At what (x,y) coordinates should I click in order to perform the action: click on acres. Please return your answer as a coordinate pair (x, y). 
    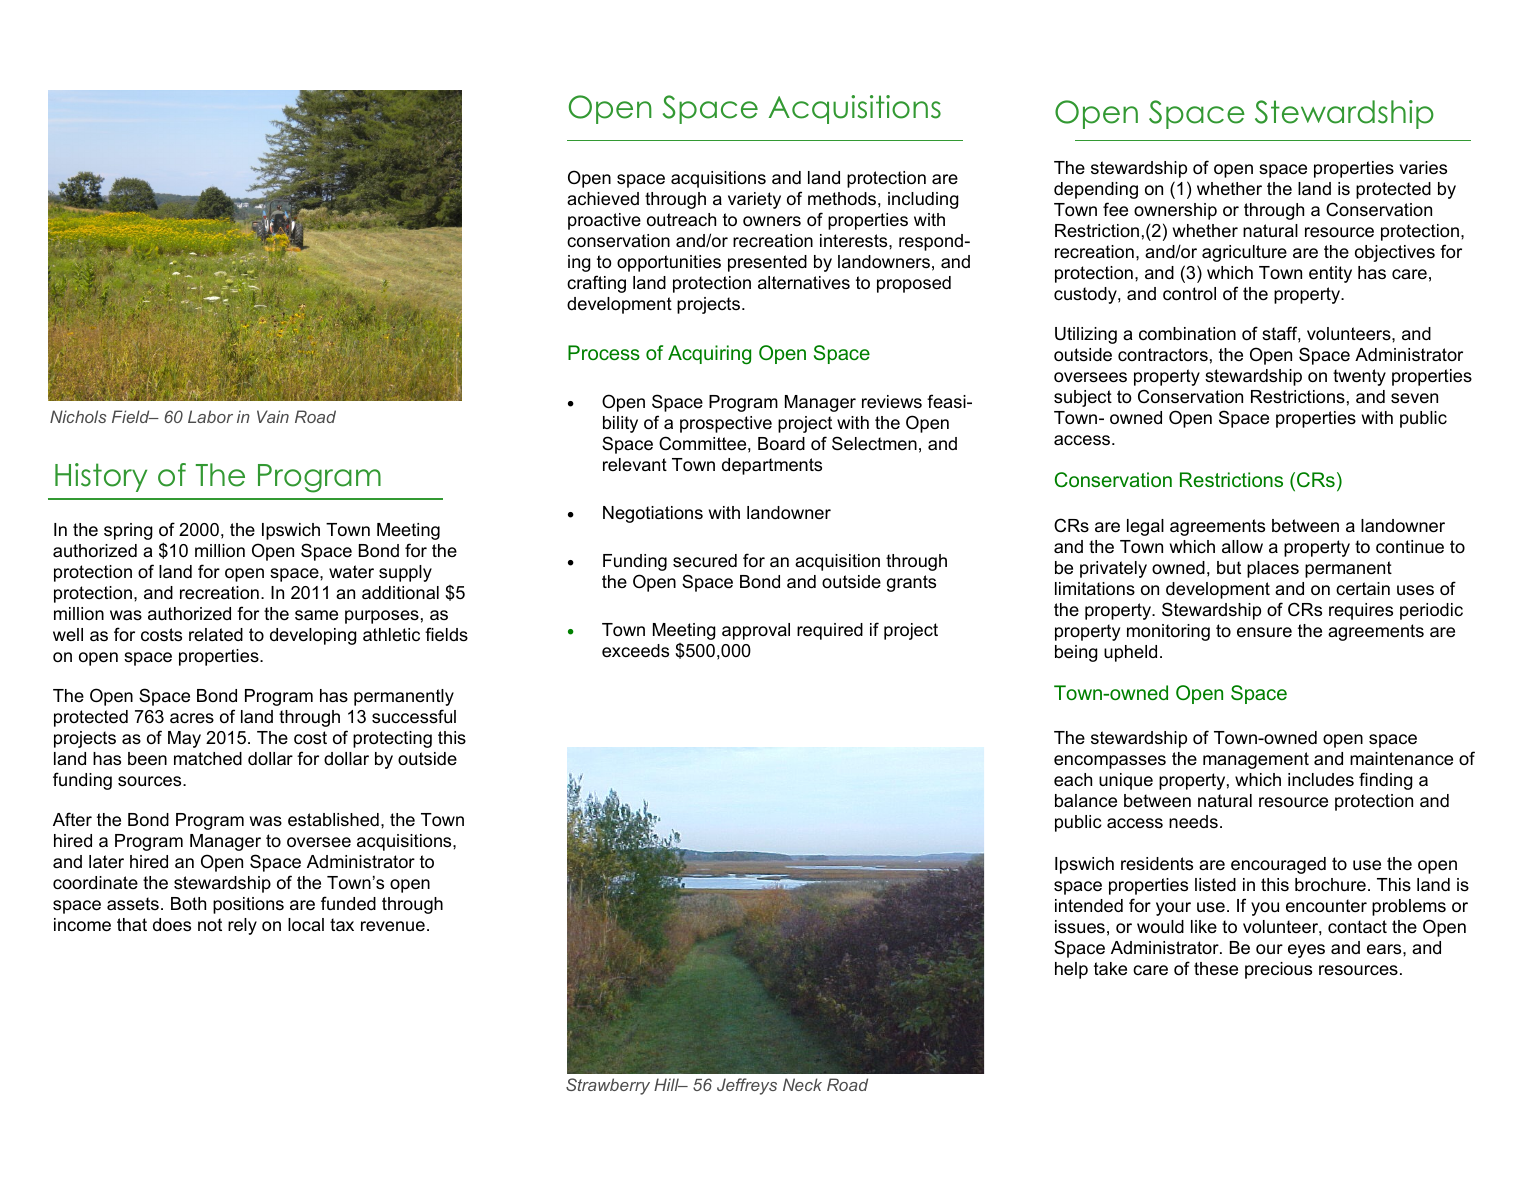
    Looking at the image, I should click on (192, 718).
